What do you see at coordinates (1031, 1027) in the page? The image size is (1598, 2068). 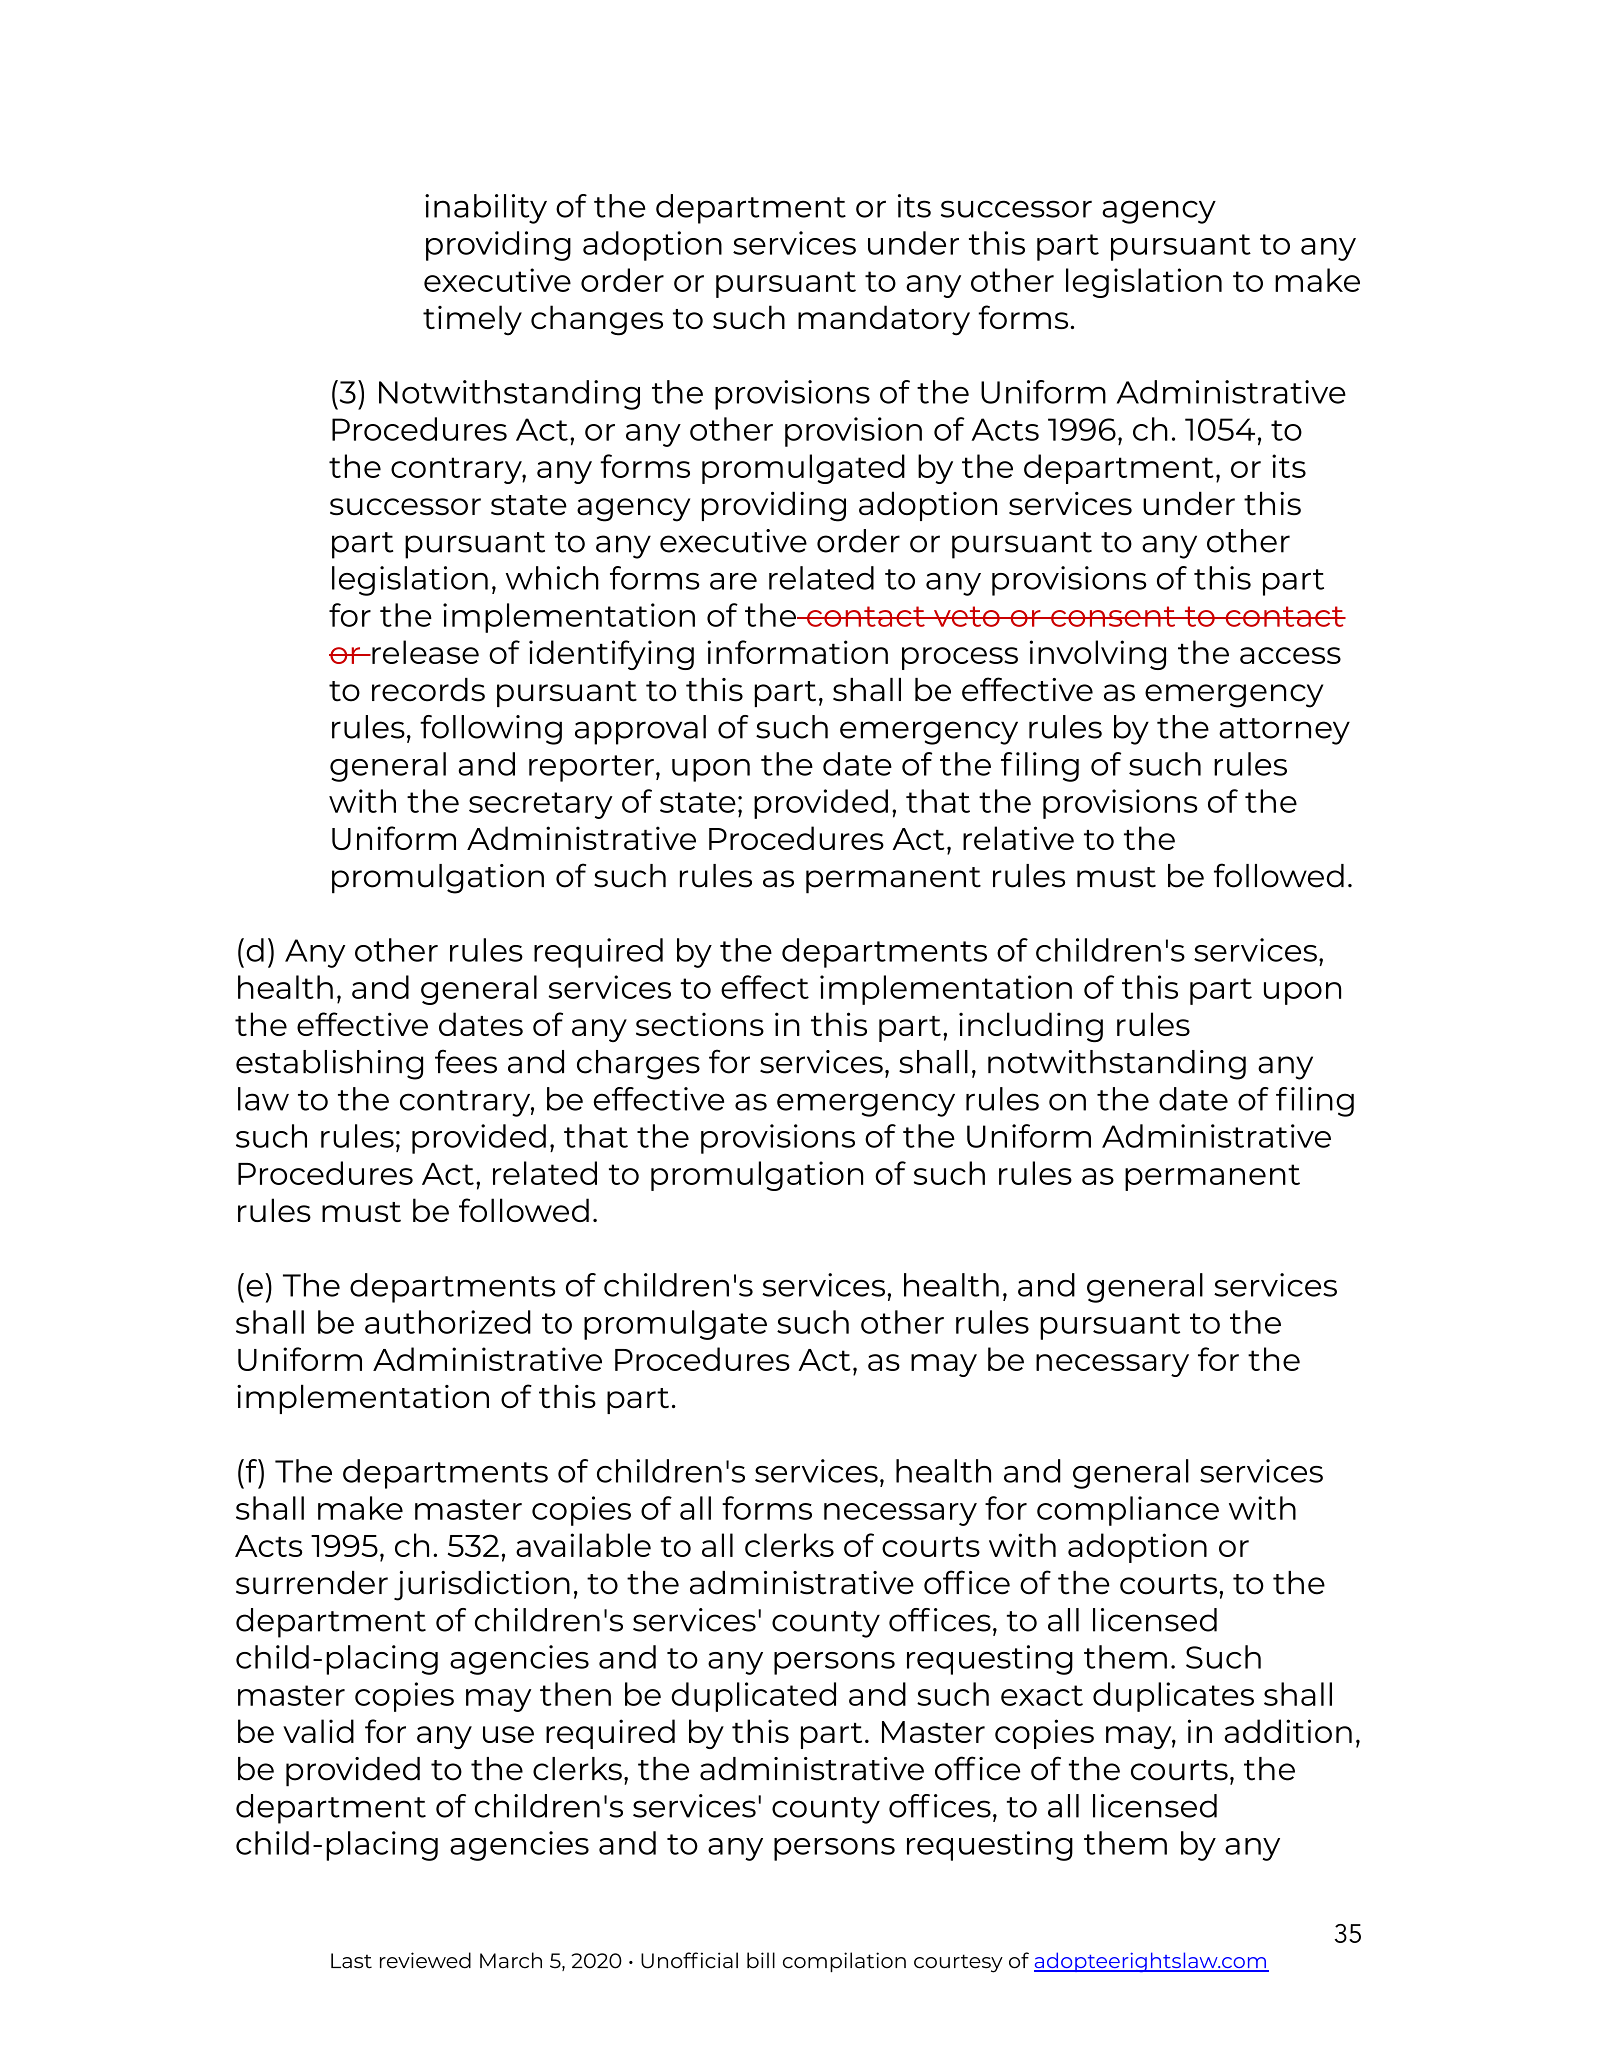 I see `including` at bounding box center [1031, 1027].
